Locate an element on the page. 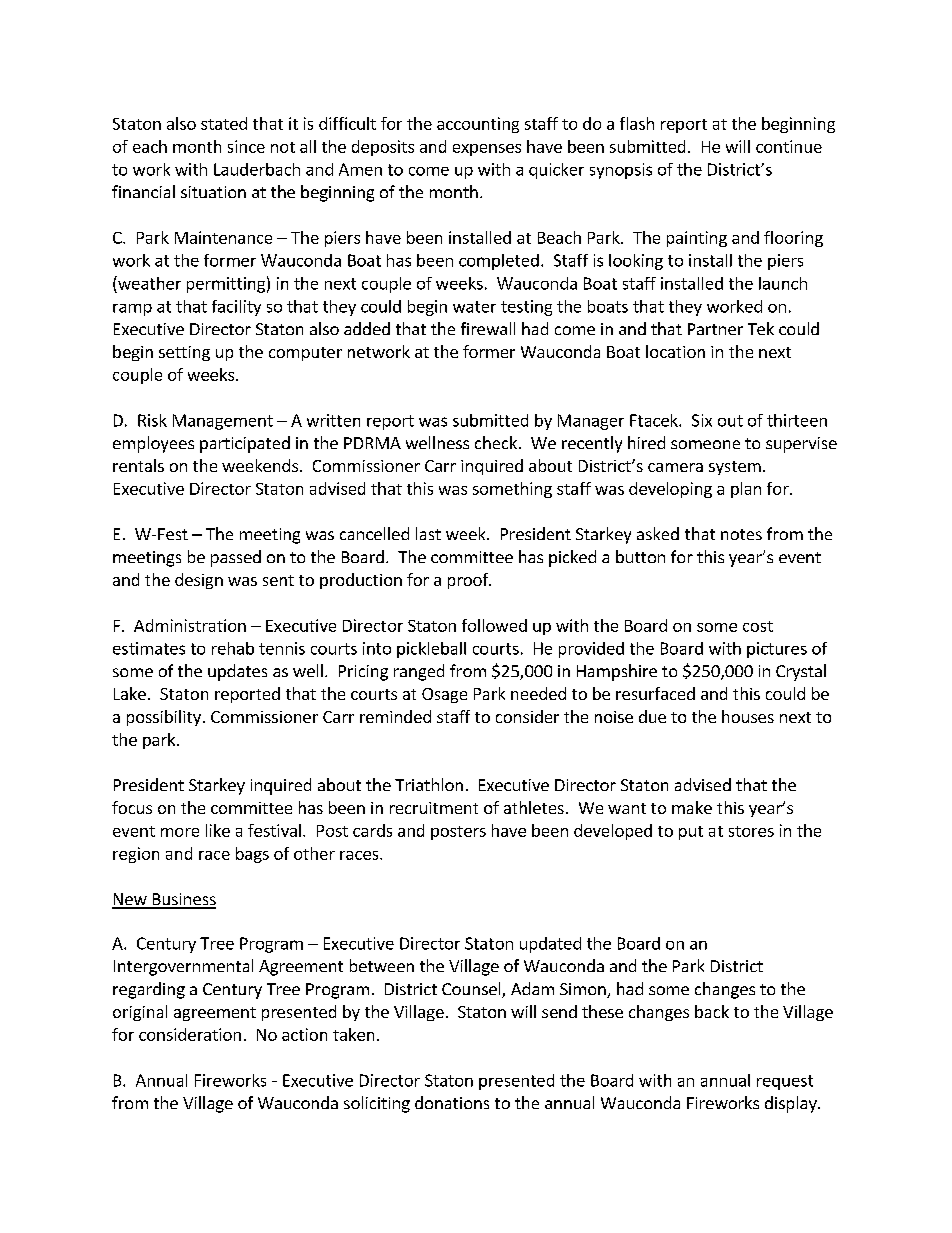 The height and width of the image is (1233, 952). possibility is located at coordinates (164, 718).
